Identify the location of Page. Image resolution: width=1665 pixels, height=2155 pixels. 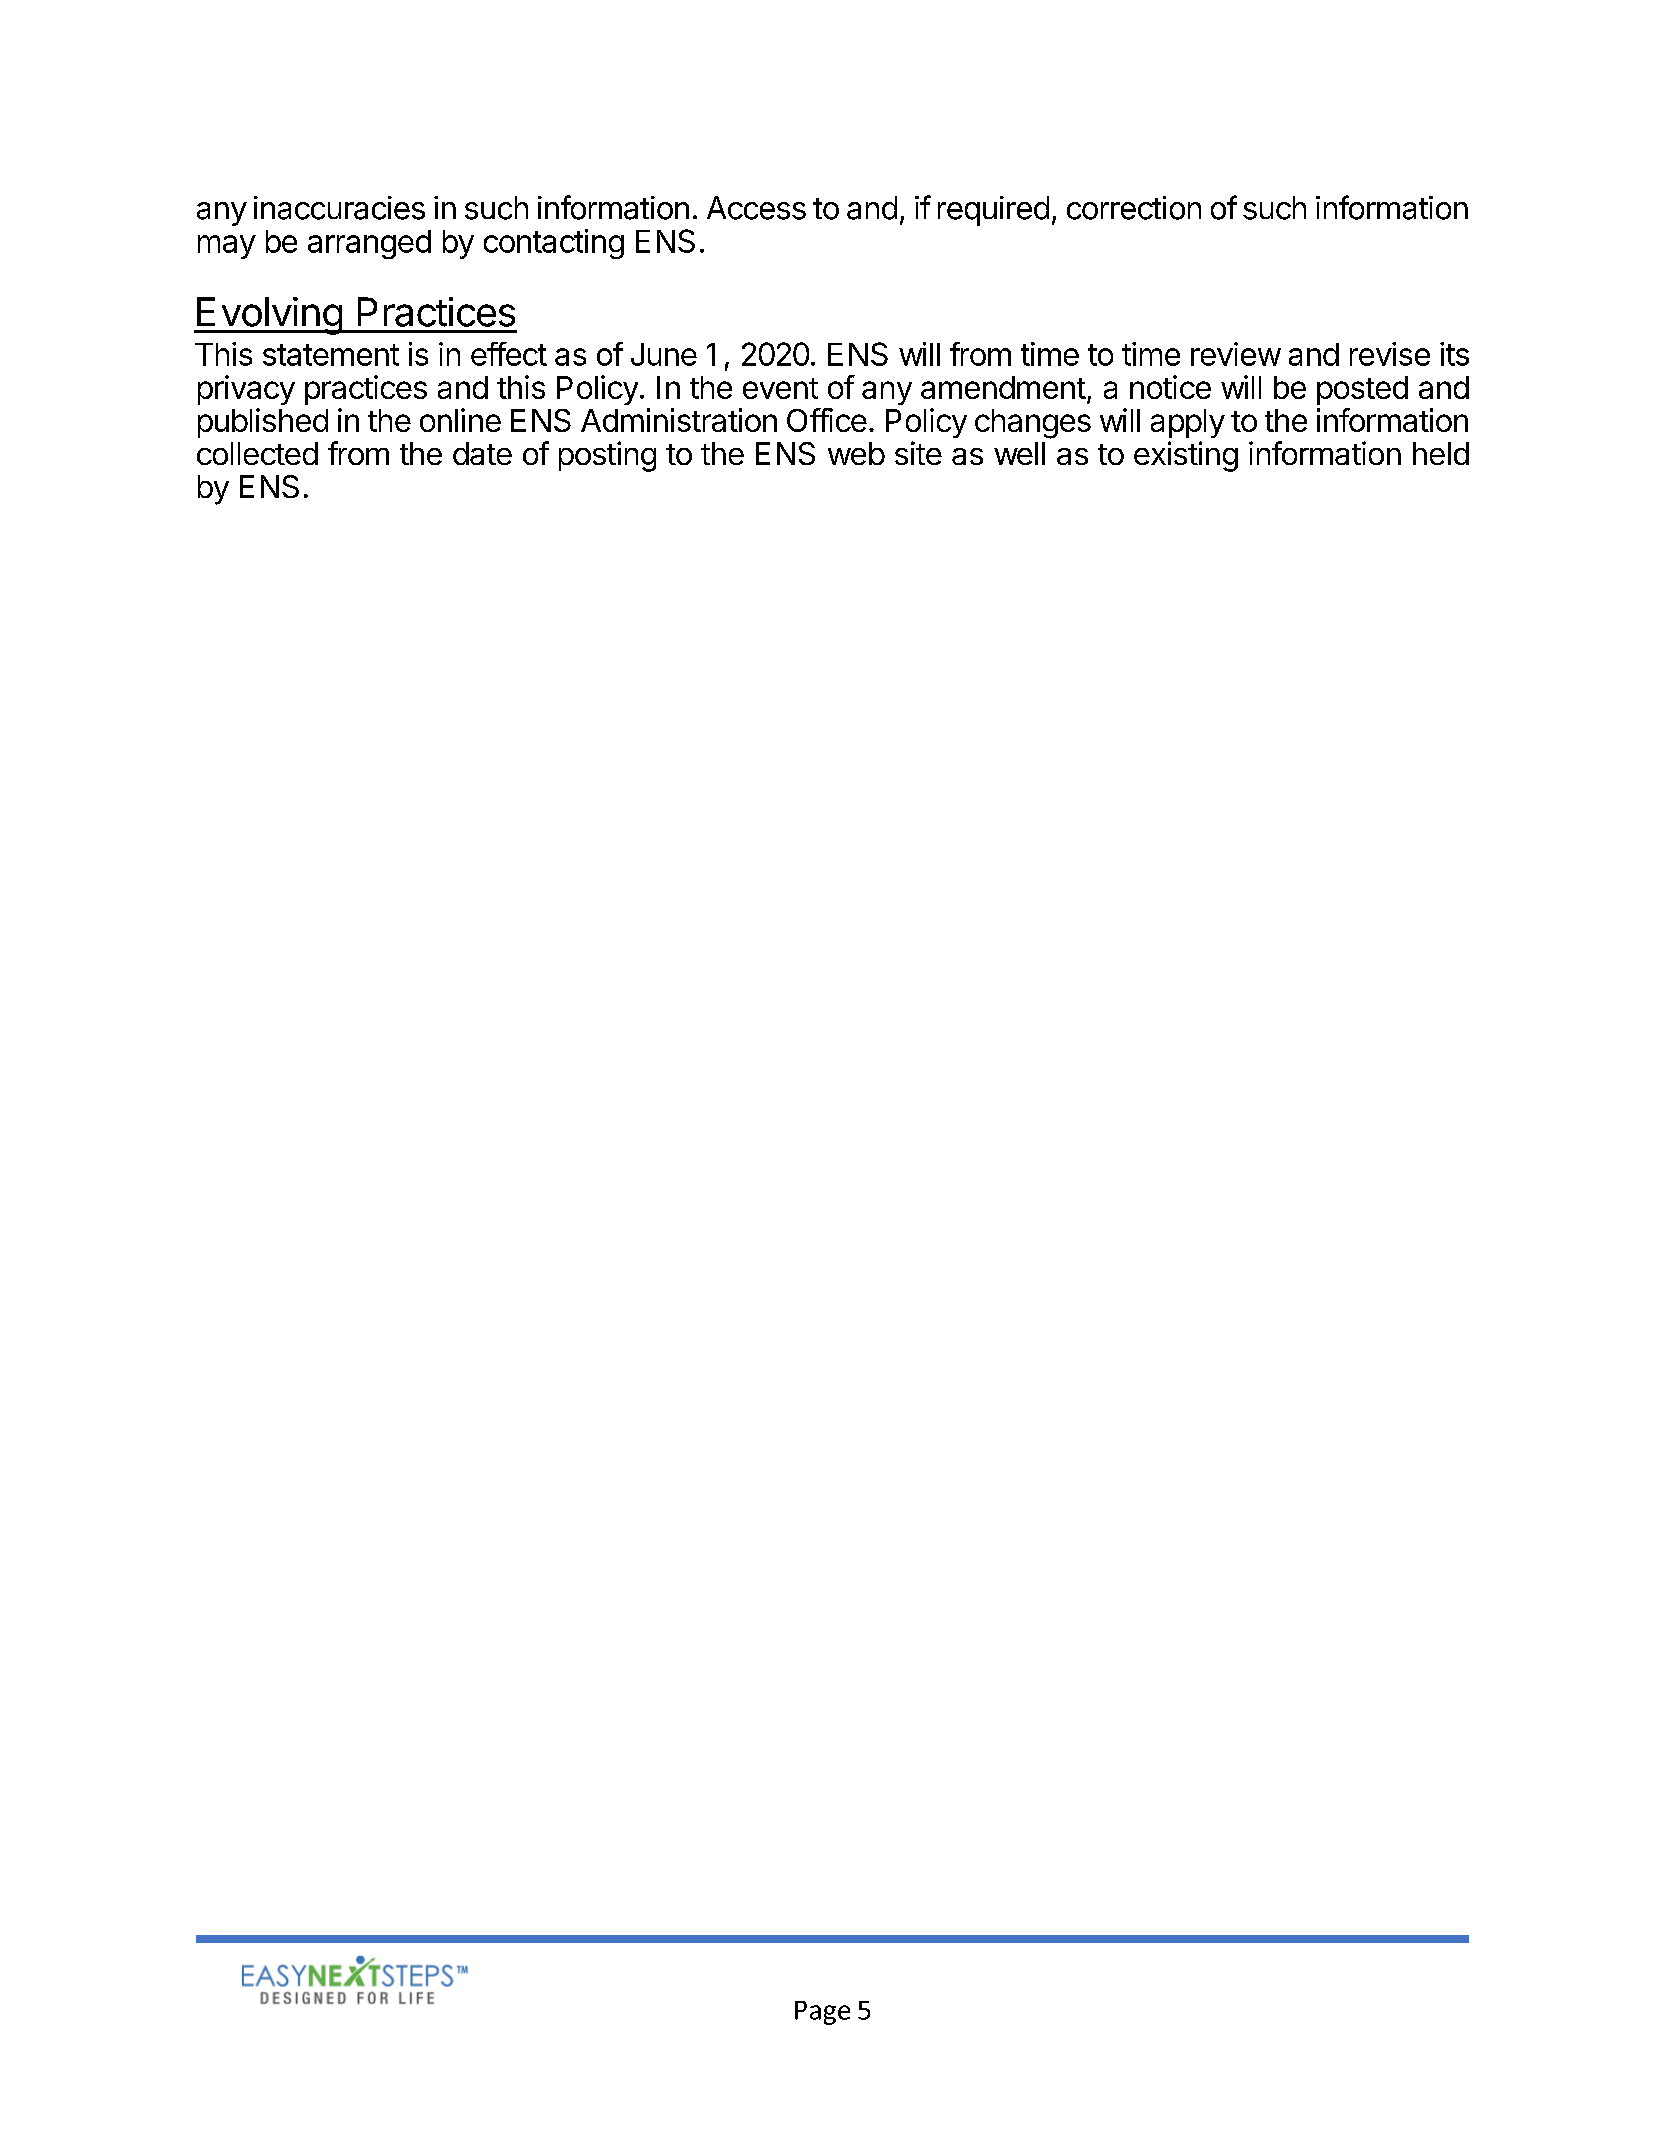
(822, 2013).
